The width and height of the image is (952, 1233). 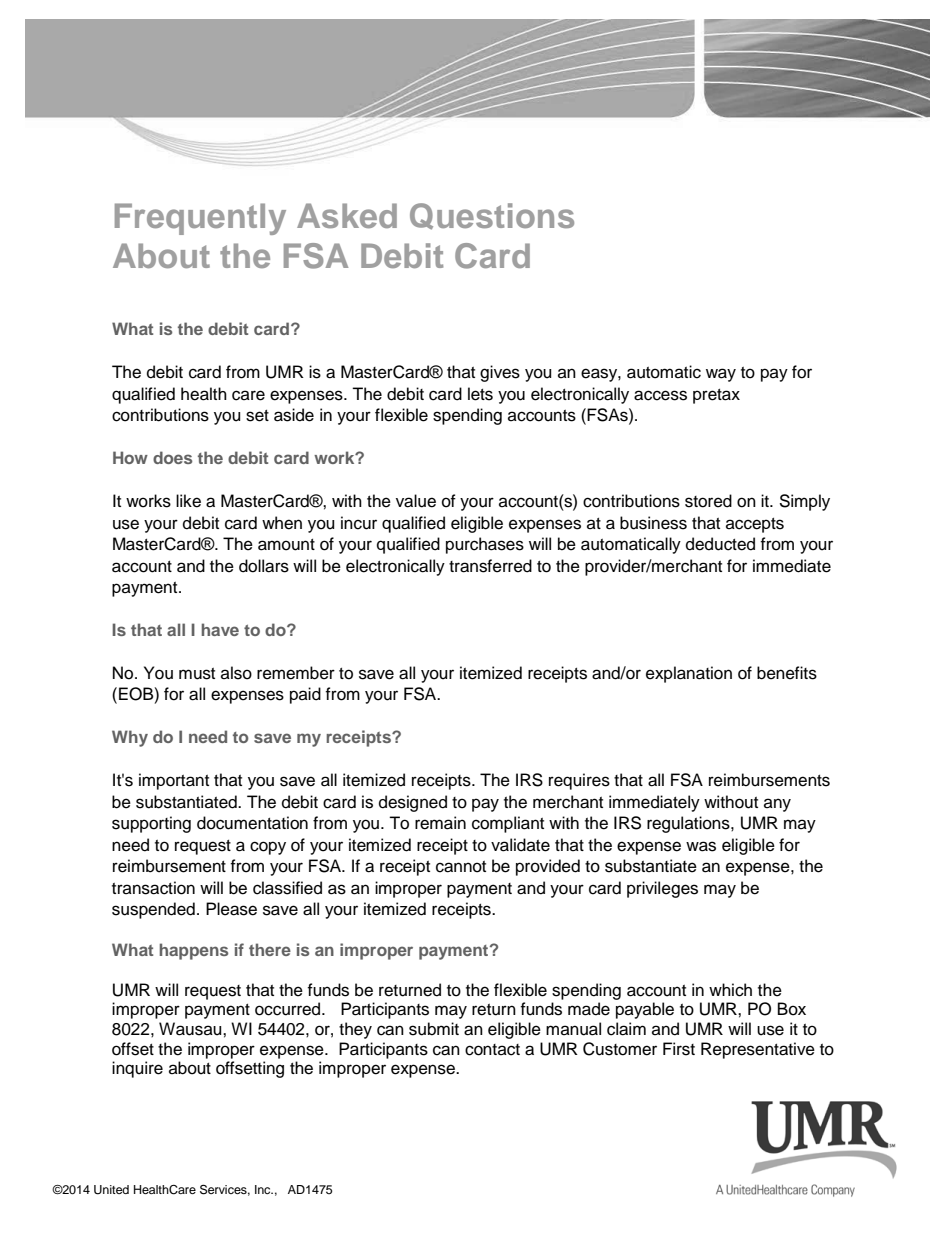 What do you see at coordinates (716, 396) in the image?
I see `pretax` at bounding box center [716, 396].
